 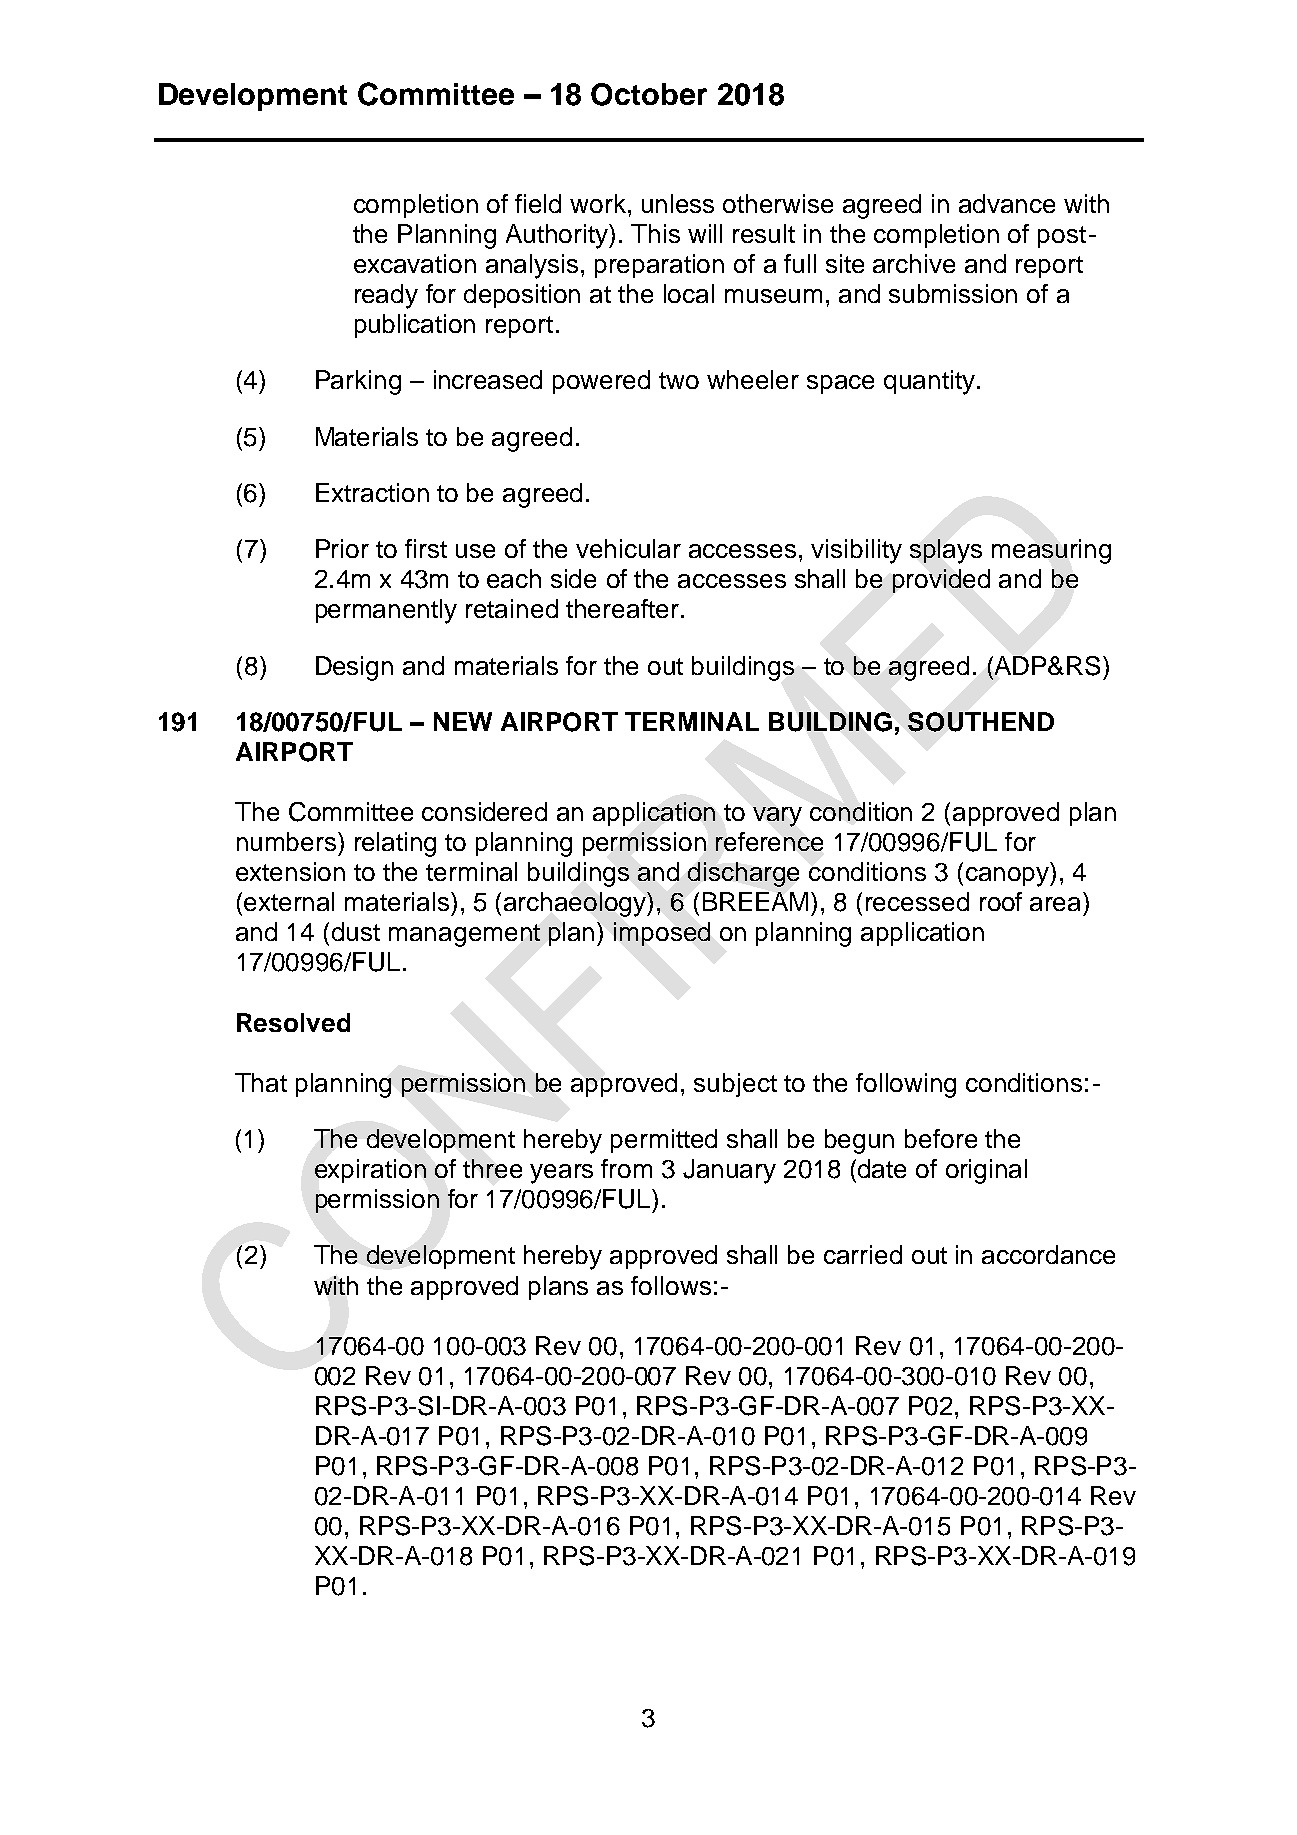 I want to click on October, so click(x=649, y=94).
